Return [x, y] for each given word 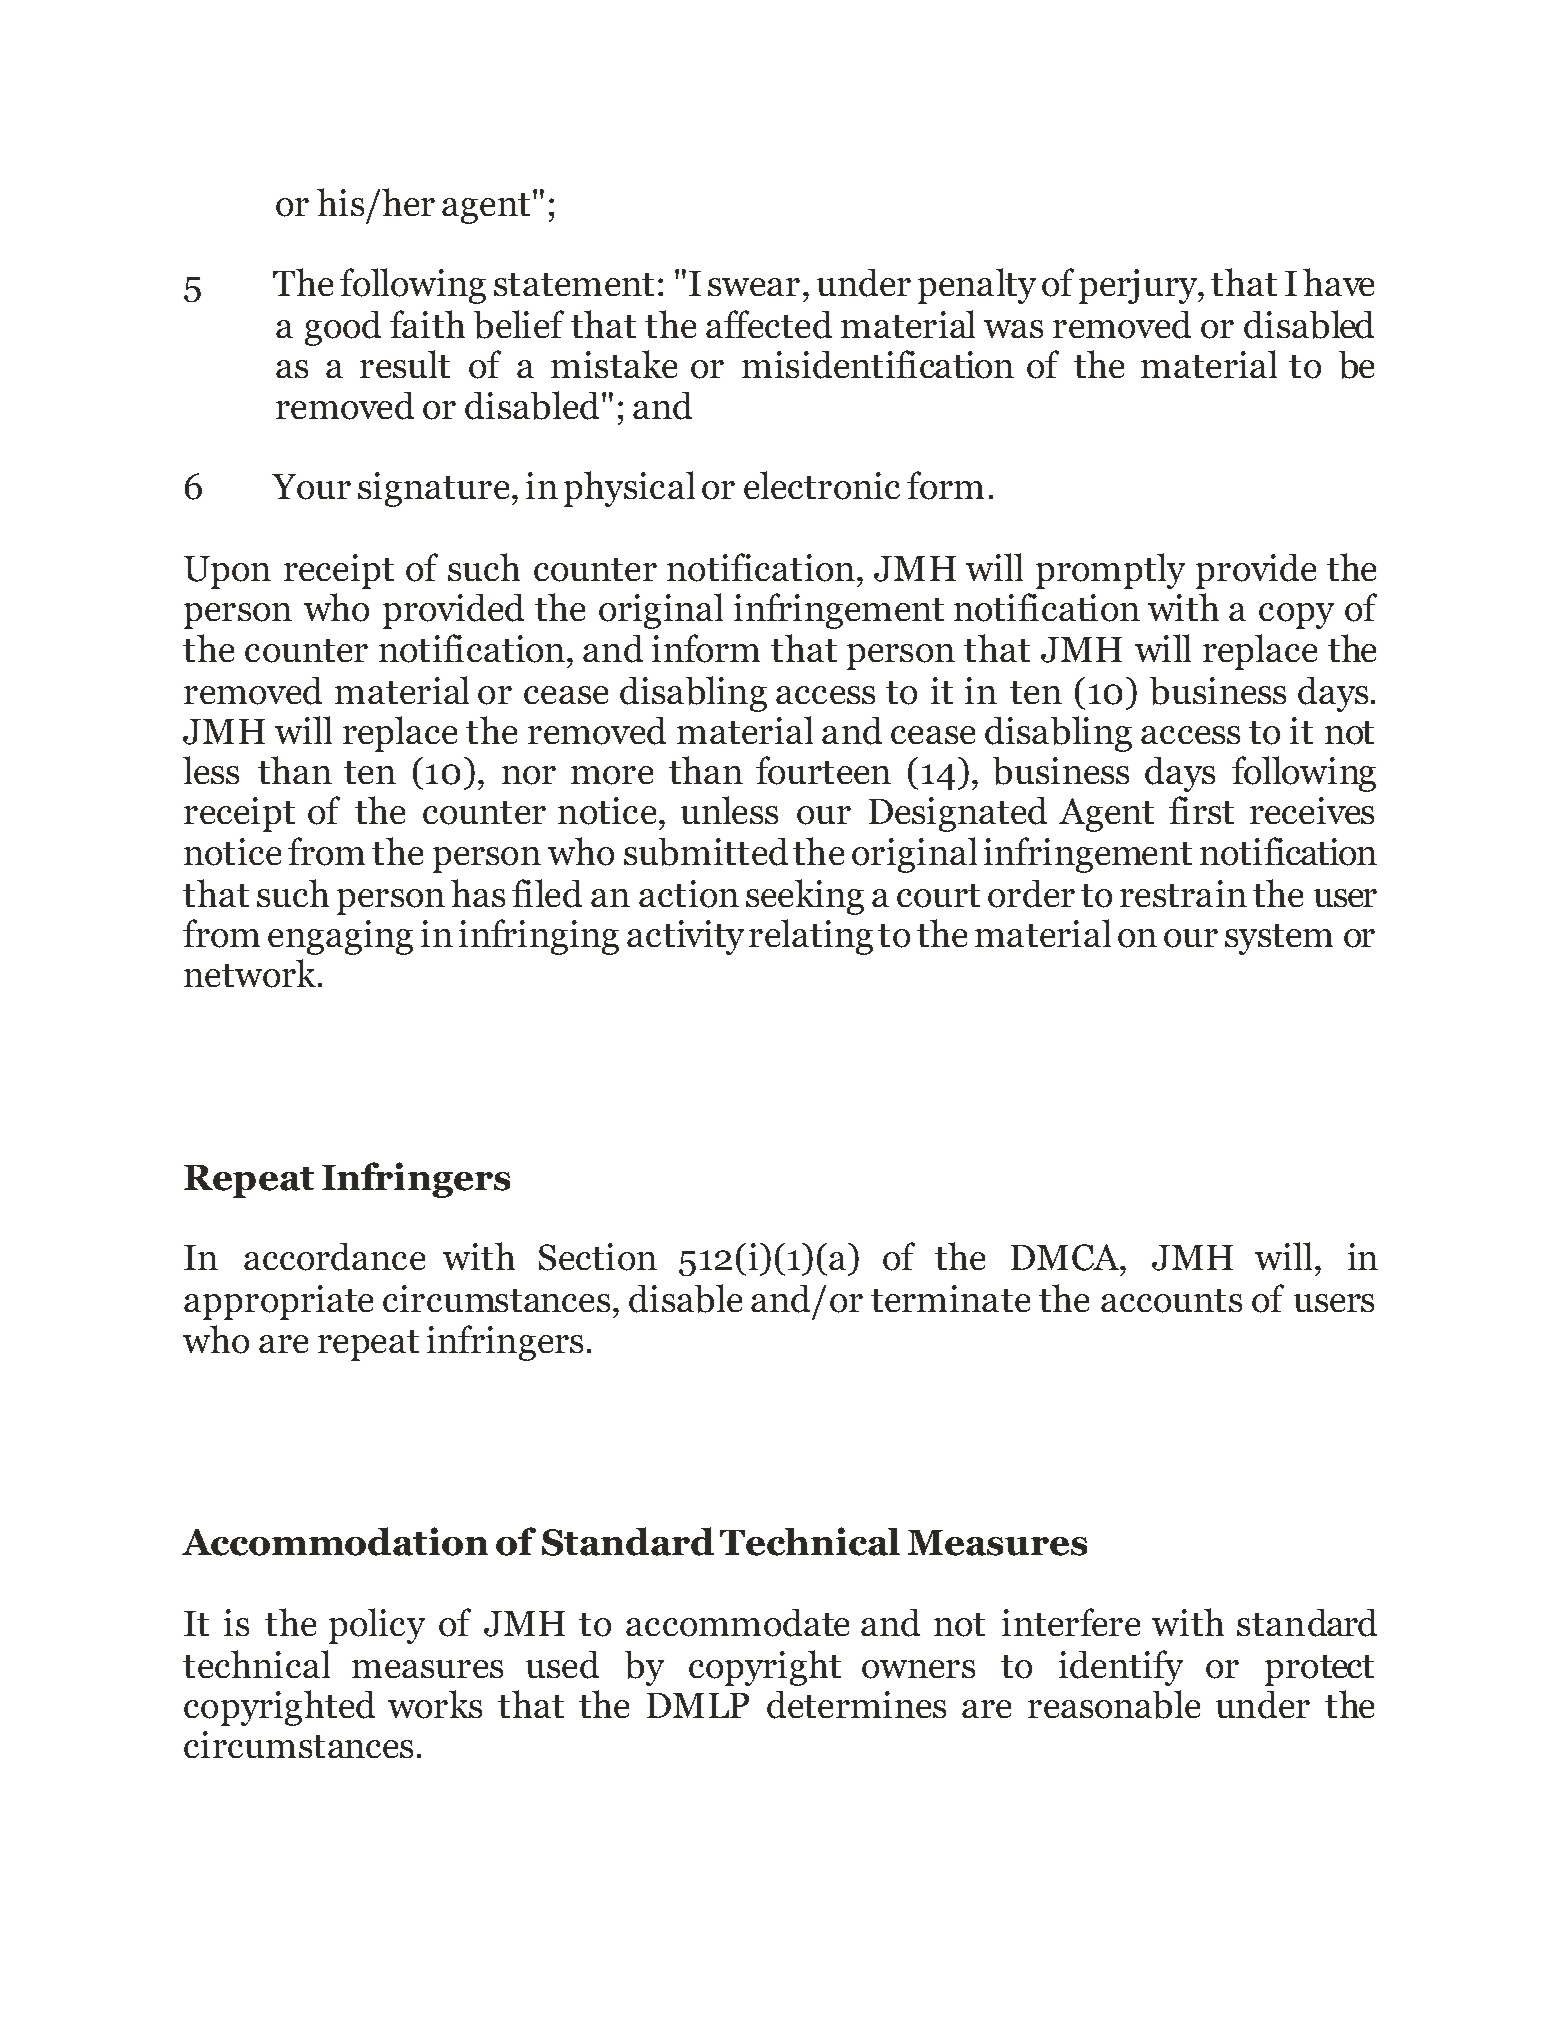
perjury [1139, 286]
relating [811, 937]
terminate [950, 1298]
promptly [1110, 571]
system [1279, 939]
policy [377, 1626]
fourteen [823, 770]
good [343, 328]
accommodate [737, 1623]
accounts [1171, 1301]
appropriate [278, 1302]
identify [1121, 1668]
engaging [340, 937]
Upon [227, 572]
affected [769, 324]
